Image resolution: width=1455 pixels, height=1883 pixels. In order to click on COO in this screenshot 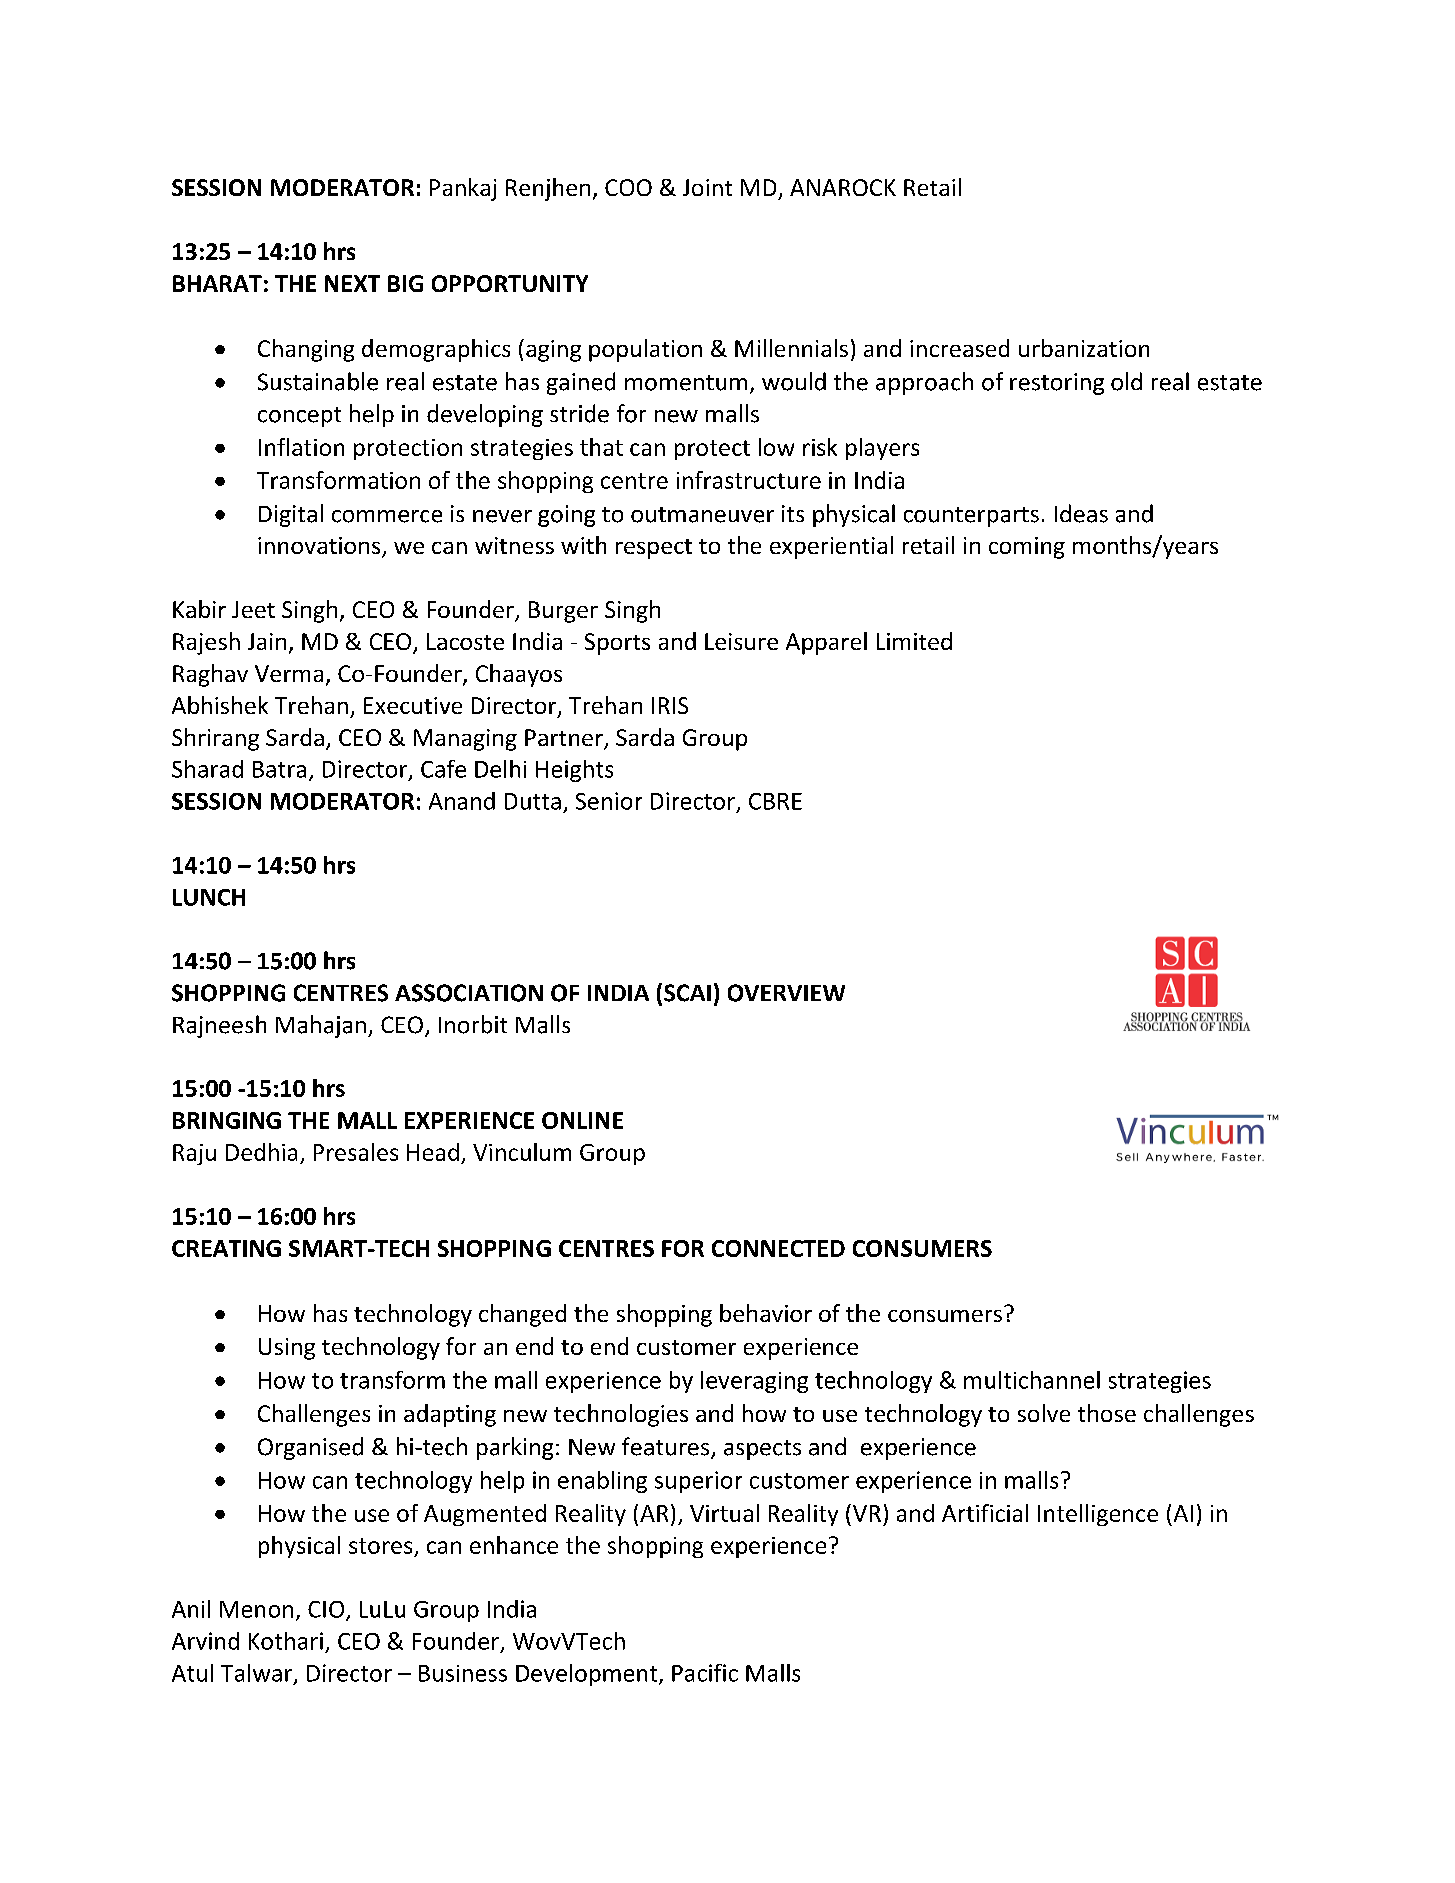, I will do `click(628, 187)`.
